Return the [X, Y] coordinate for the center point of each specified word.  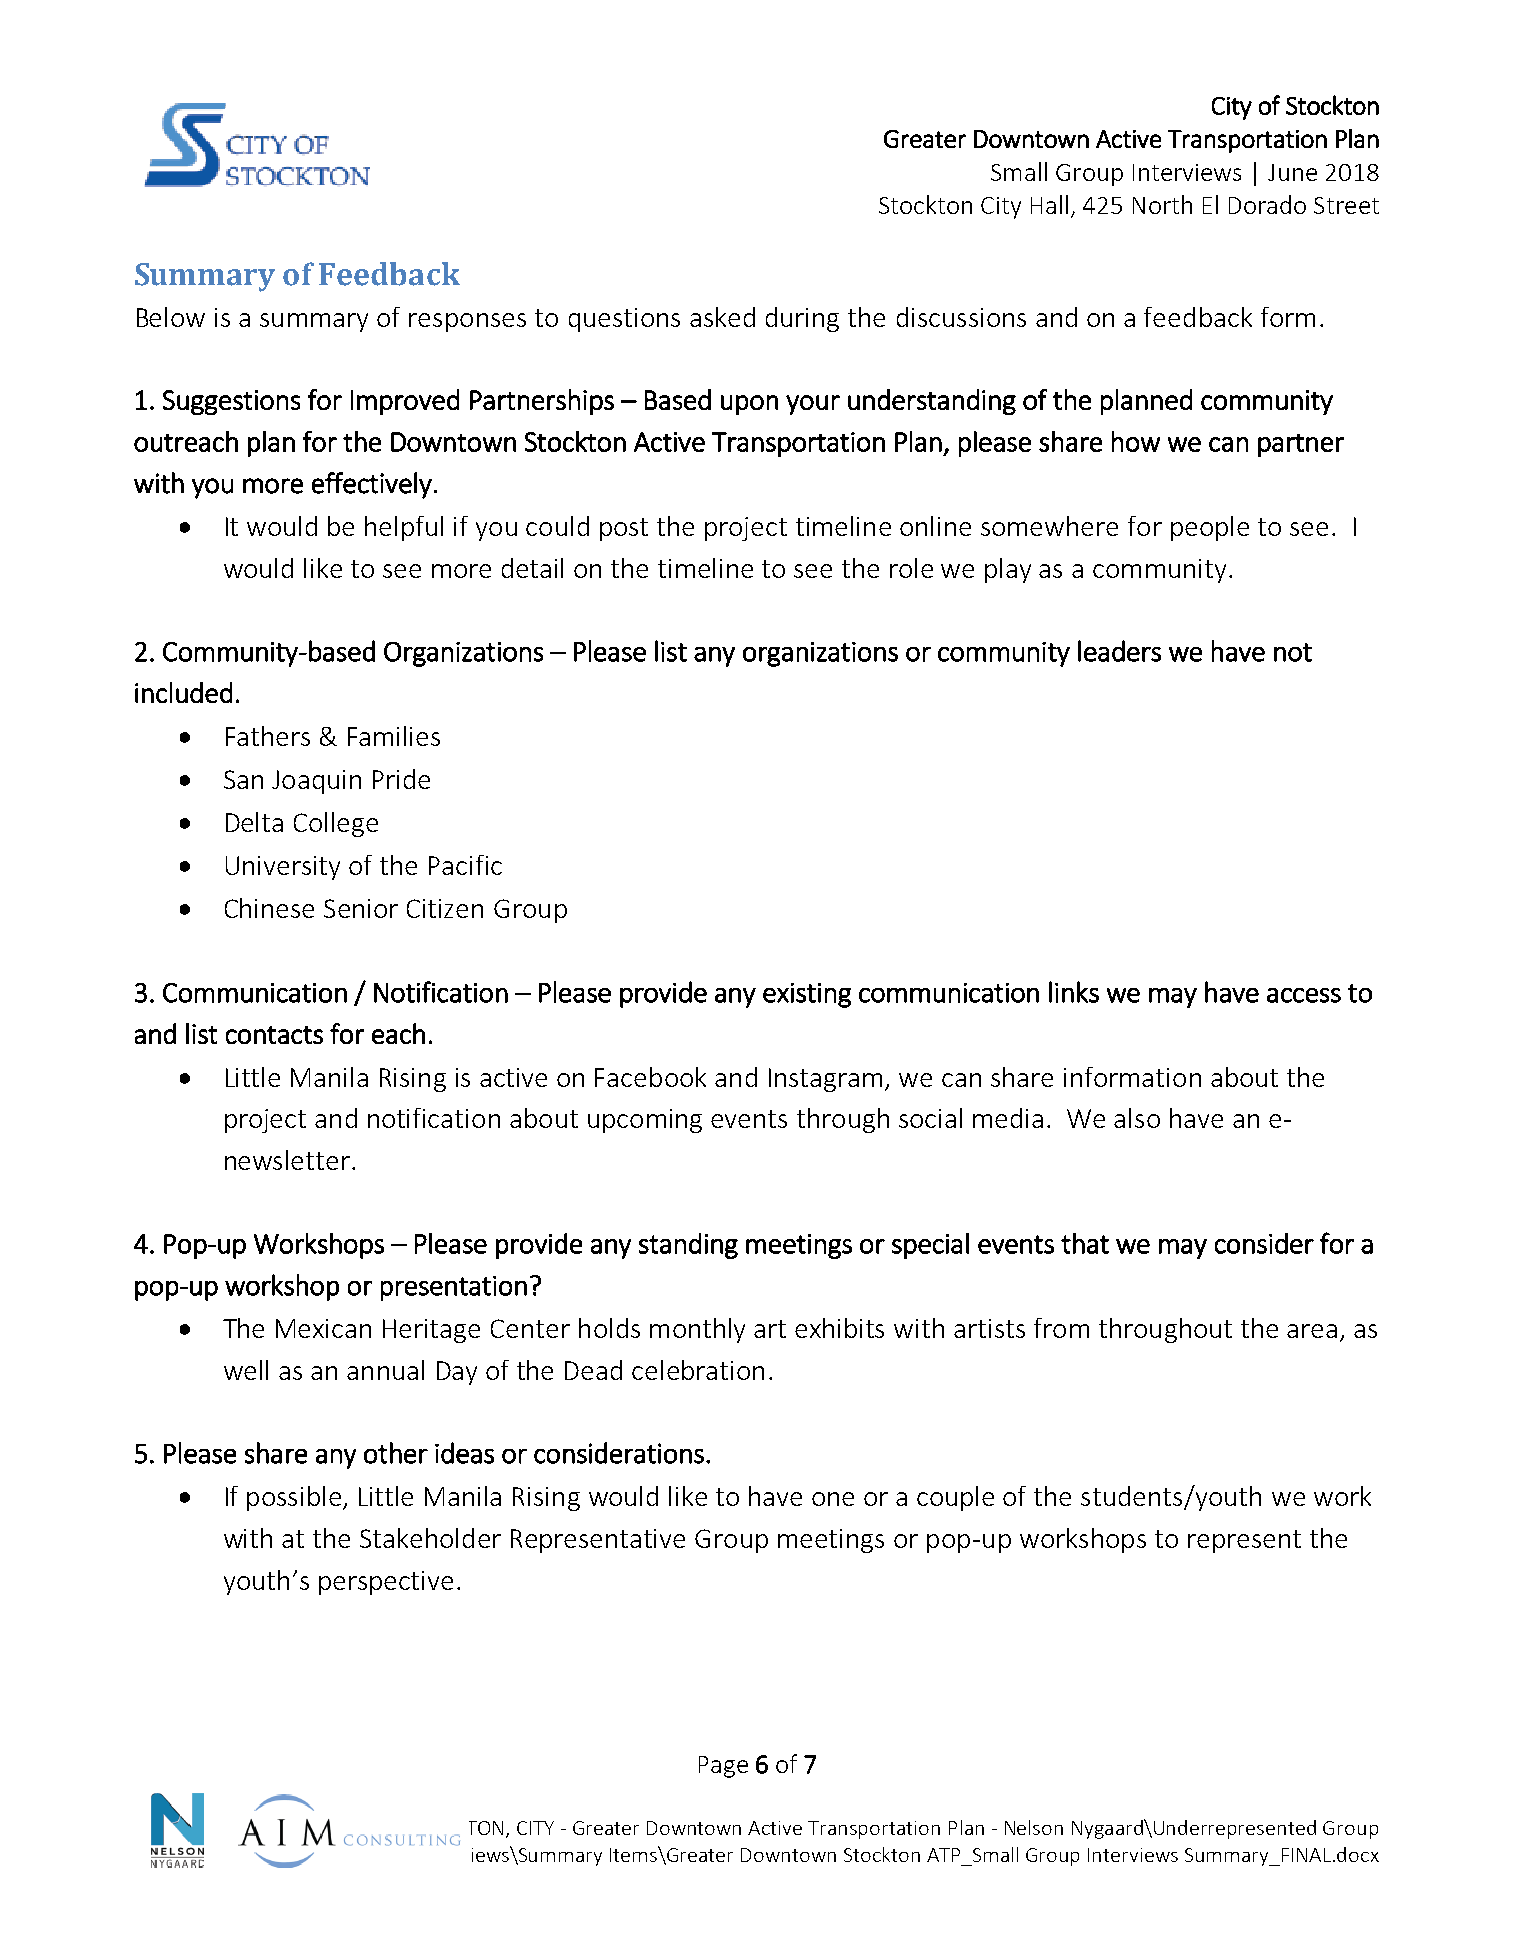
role [911, 568]
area [1312, 1331]
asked [722, 317]
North [1162, 204]
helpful [404, 528]
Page [723, 1767]
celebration [698, 1370]
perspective [386, 1583]
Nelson [1034, 1827]
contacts [274, 1035]
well [246, 1370]
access [1304, 995]
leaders [1119, 651]
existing [807, 995]
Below [171, 317]
